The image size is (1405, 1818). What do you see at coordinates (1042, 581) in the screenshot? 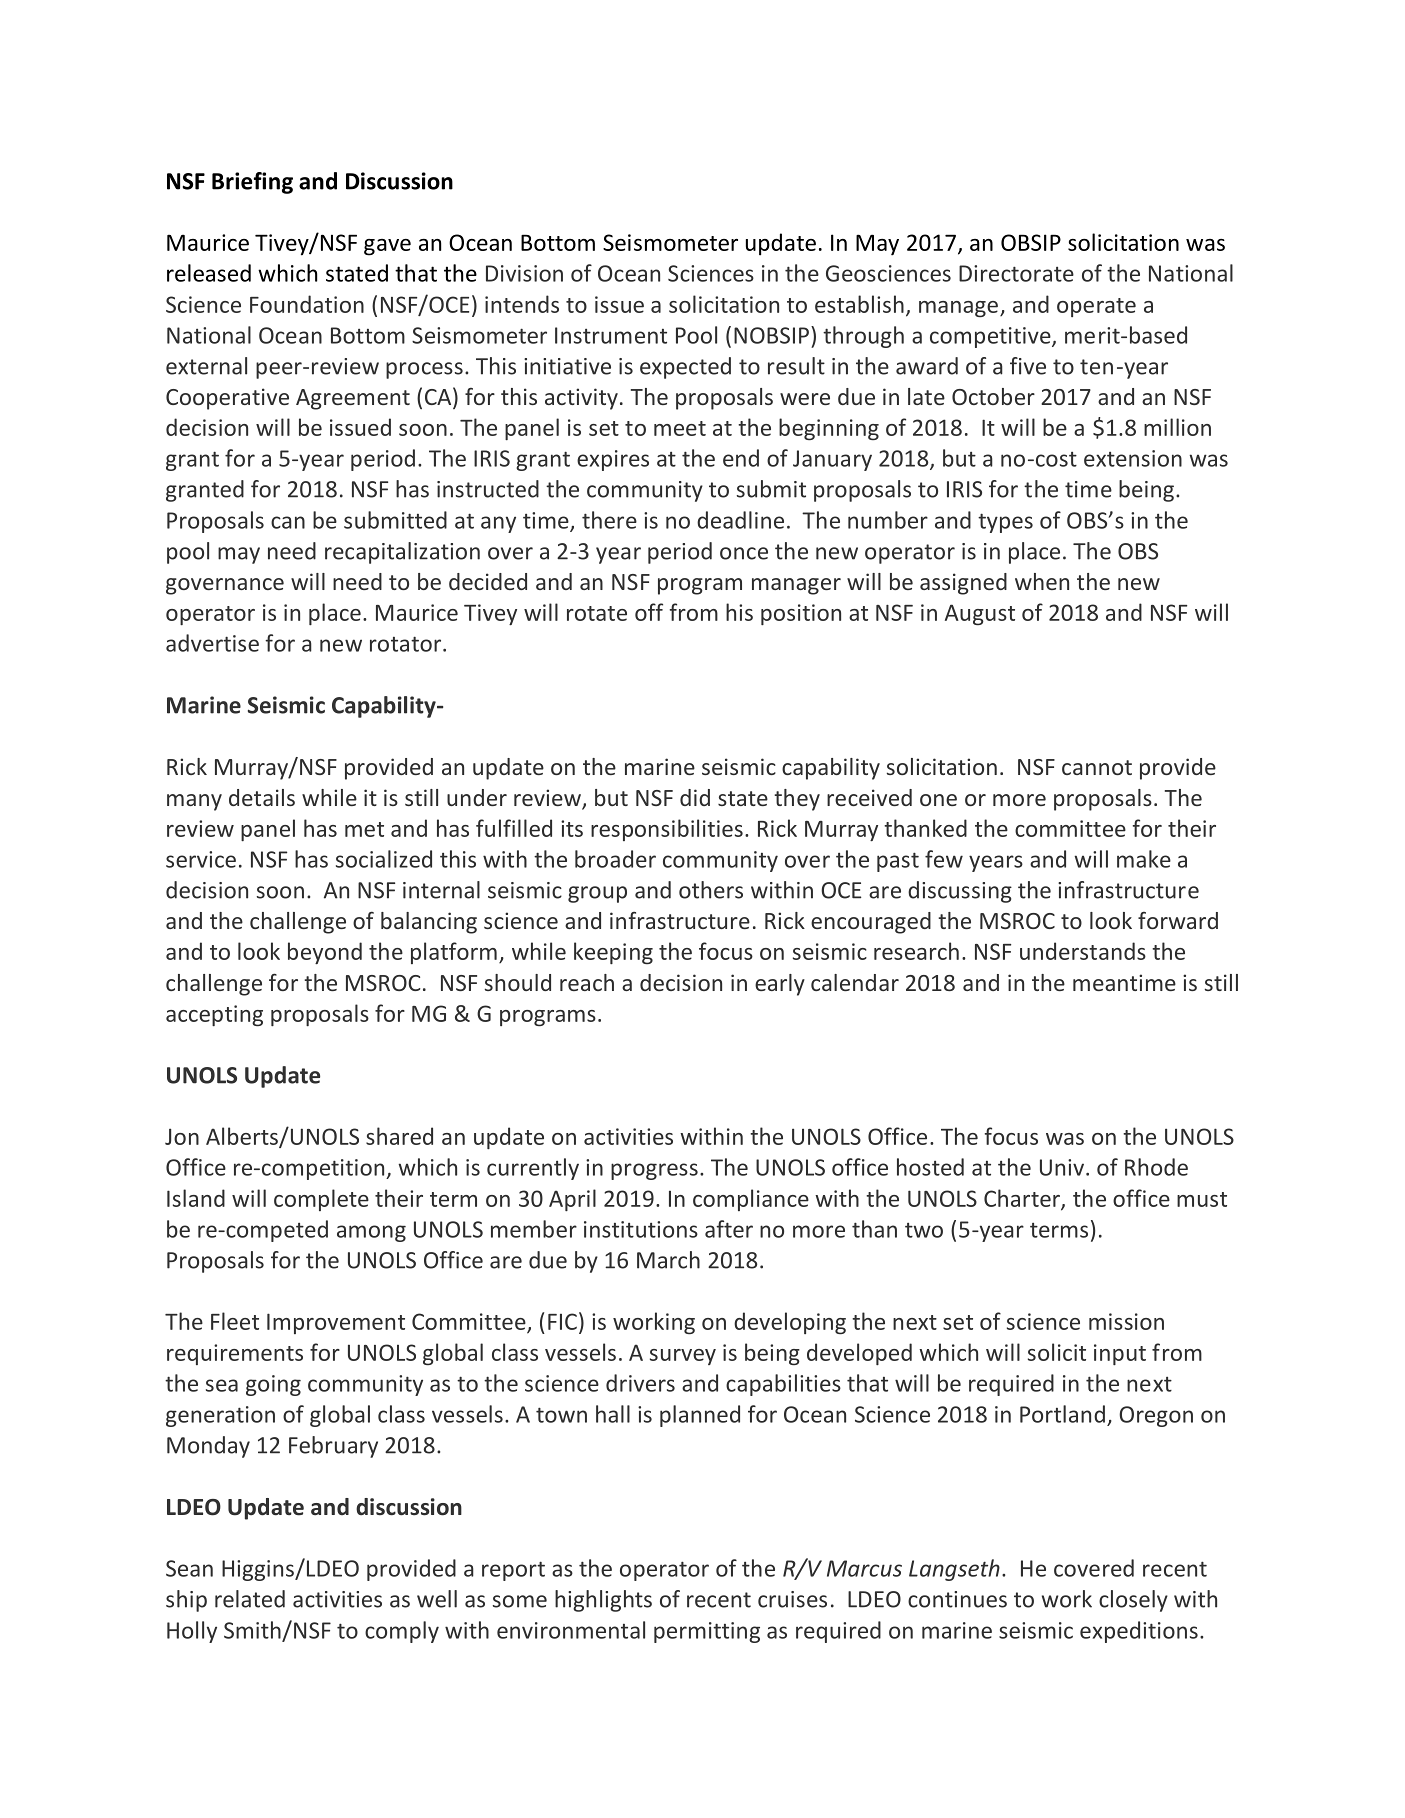
I see `when` at bounding box center [1042, 581].
